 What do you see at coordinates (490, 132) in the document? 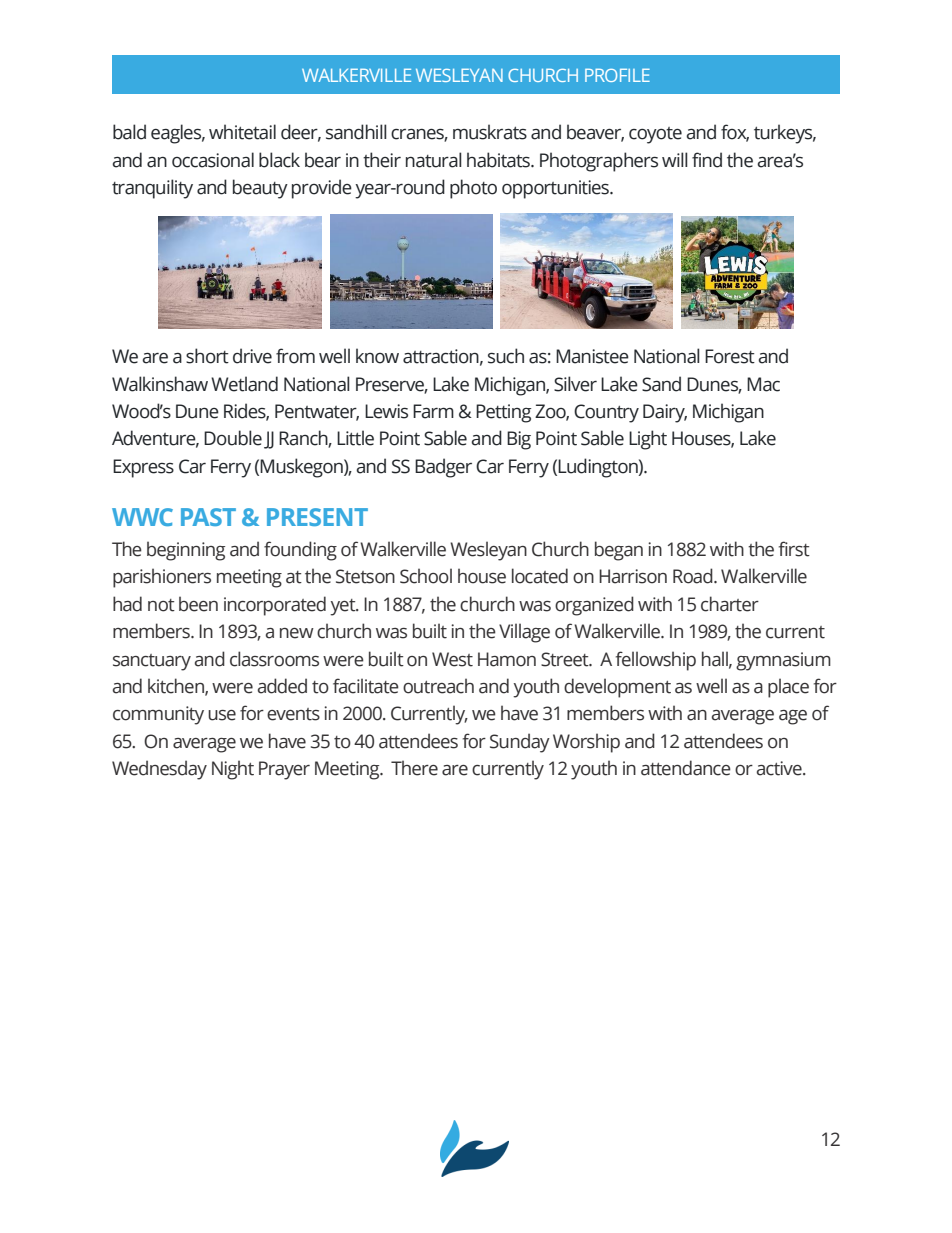
I see `muskrats` at bounding box center [490, 132].
